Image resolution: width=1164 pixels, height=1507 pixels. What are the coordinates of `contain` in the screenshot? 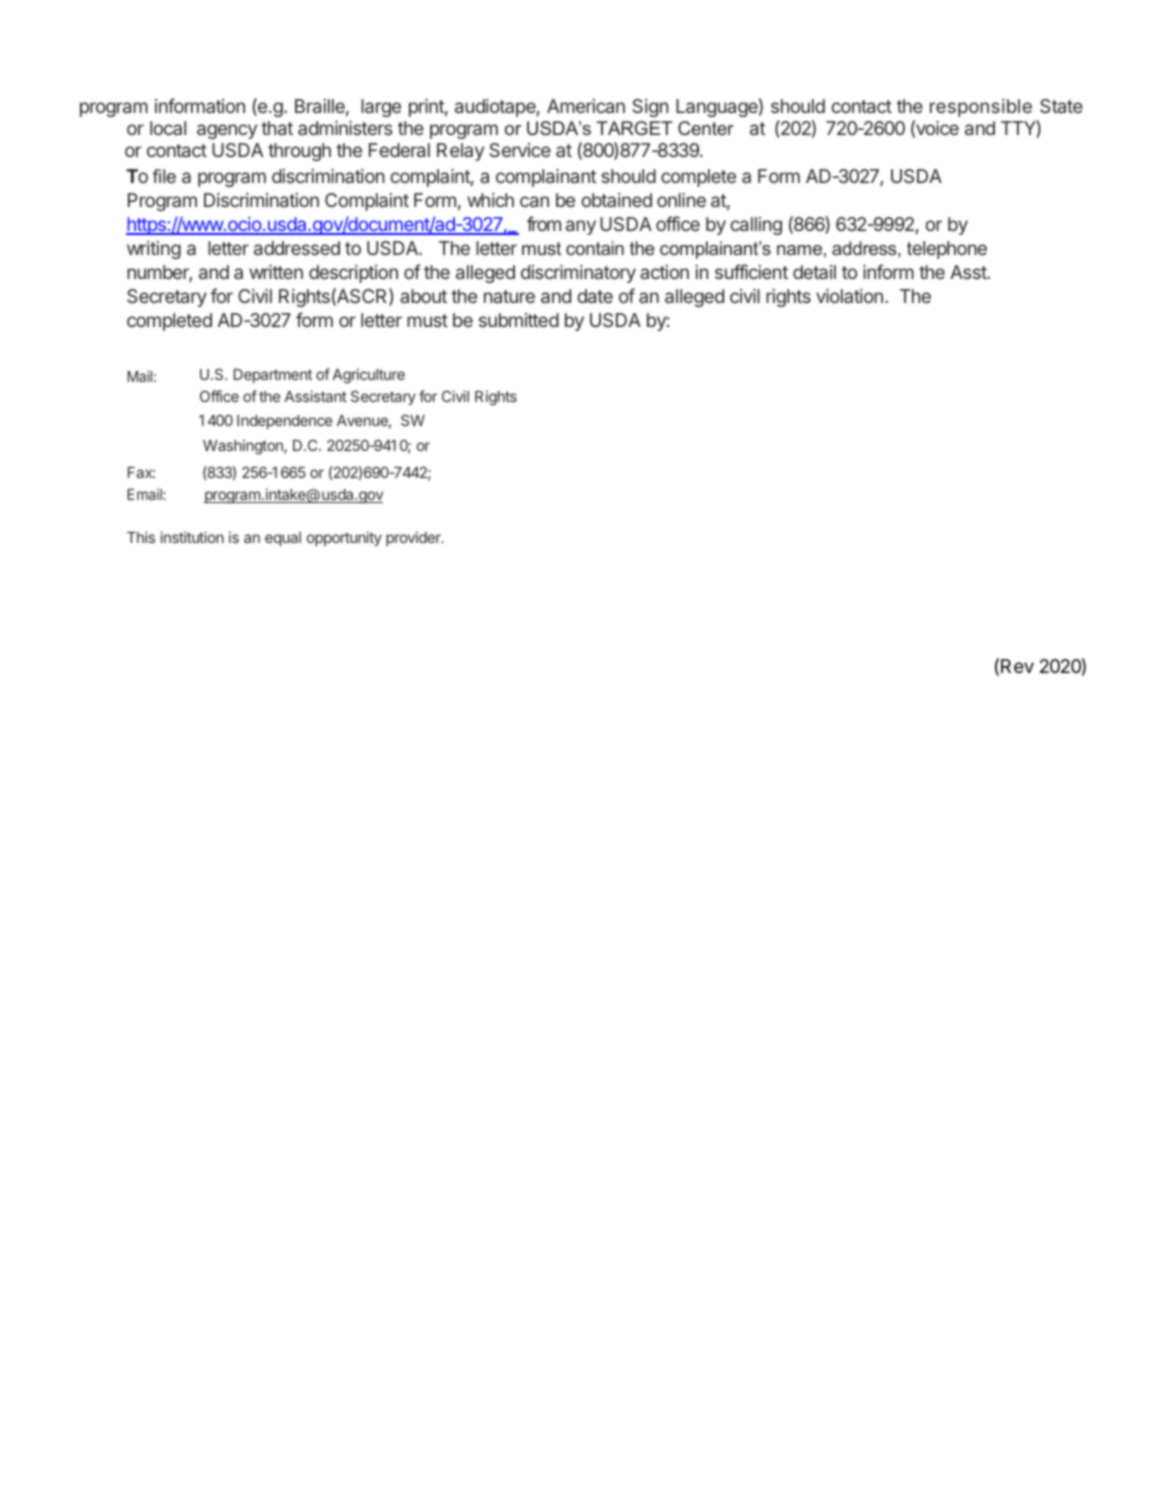 It's located at (595, 248).
